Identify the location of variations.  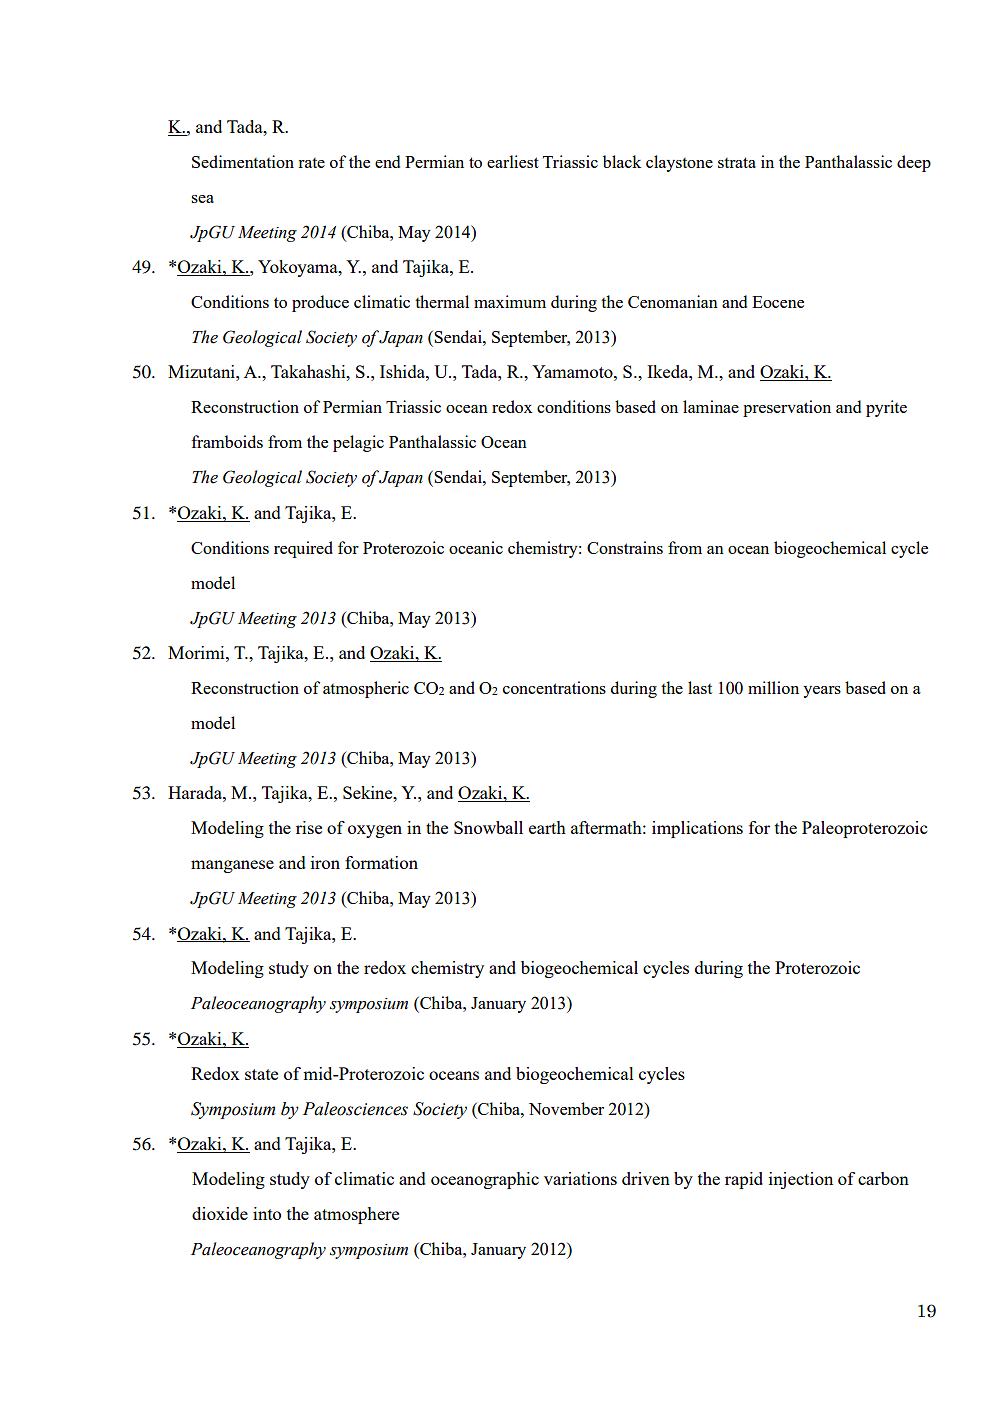
(580, 1178).
